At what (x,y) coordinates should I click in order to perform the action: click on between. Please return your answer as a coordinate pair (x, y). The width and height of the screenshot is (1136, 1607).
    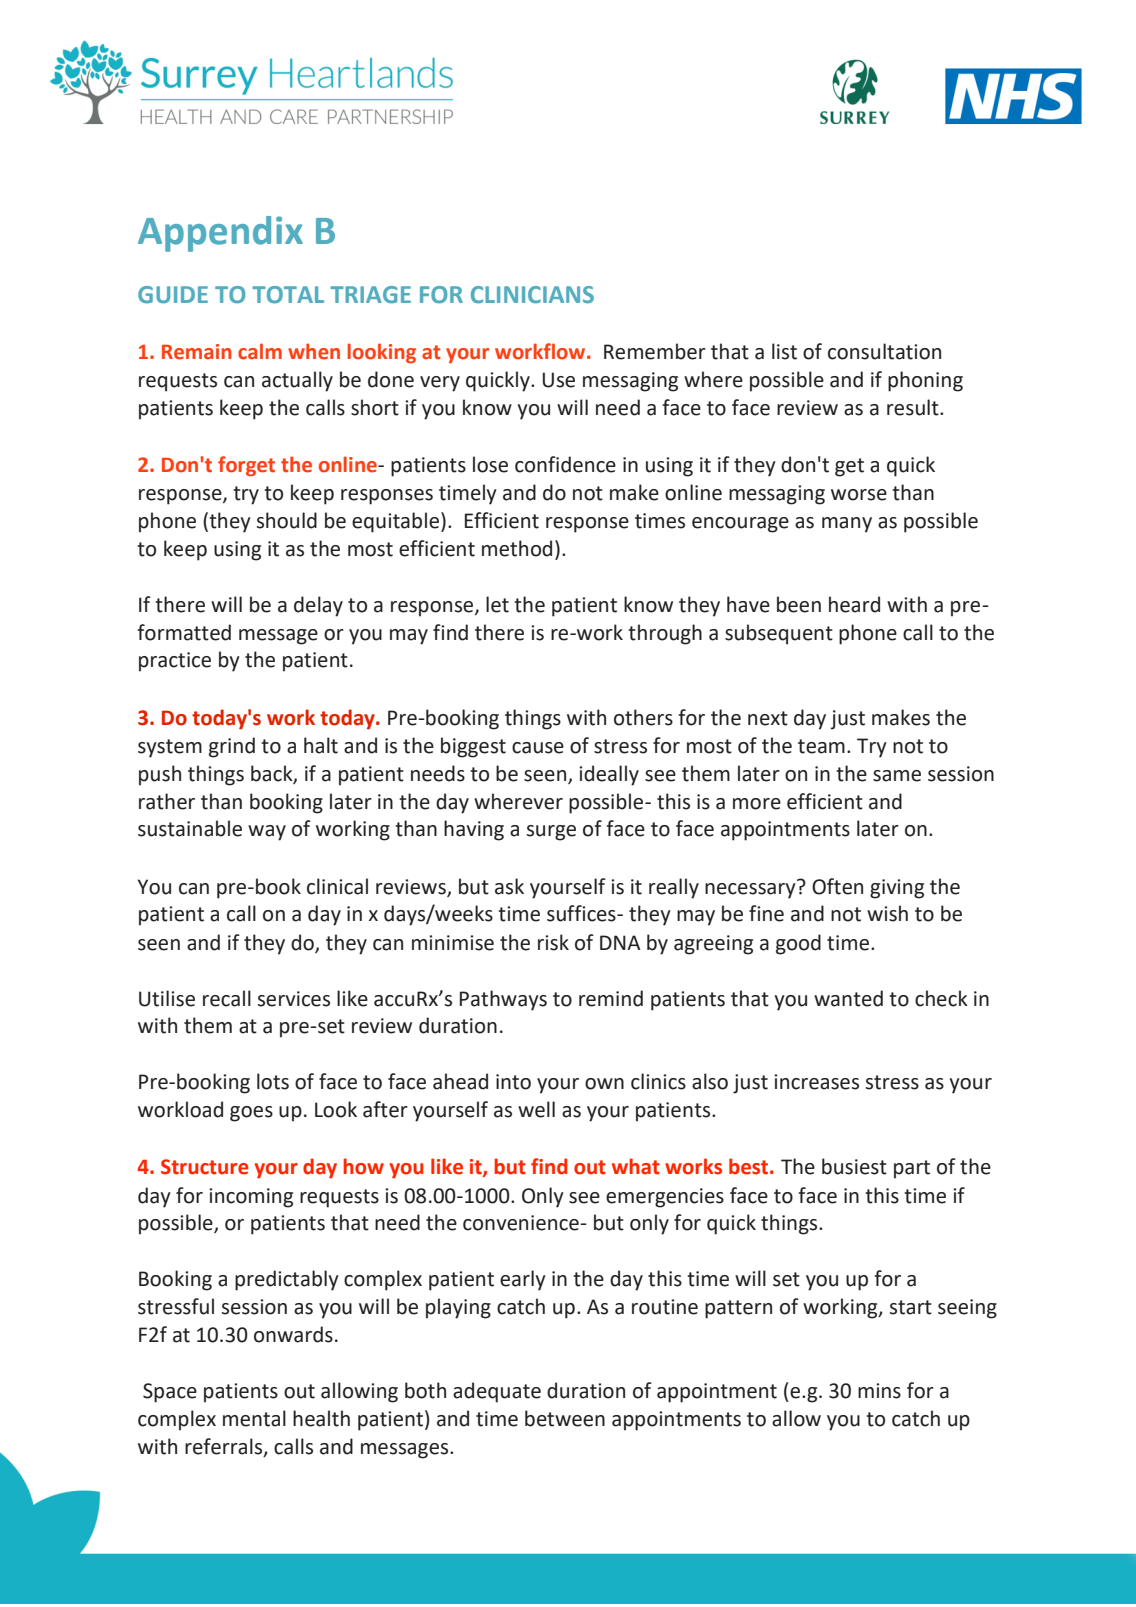
    Looking at the image, I should click on (565, 1418).
